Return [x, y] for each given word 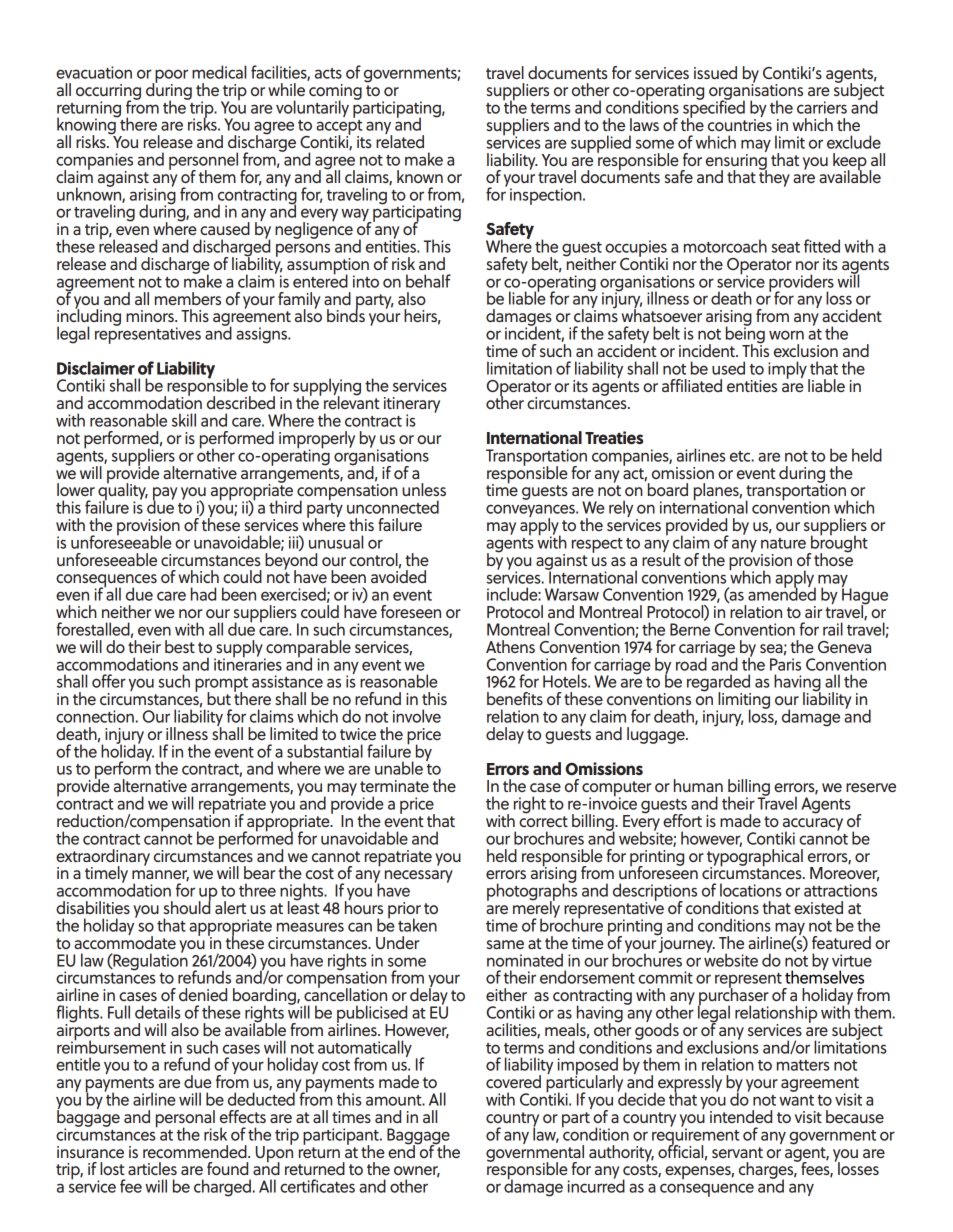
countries [740, 125]
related [400, 140]
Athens [510, 646]
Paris [785, 664]
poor [170, 77]
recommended [196, 1151]
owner [417, 1172]
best [180, 646]
